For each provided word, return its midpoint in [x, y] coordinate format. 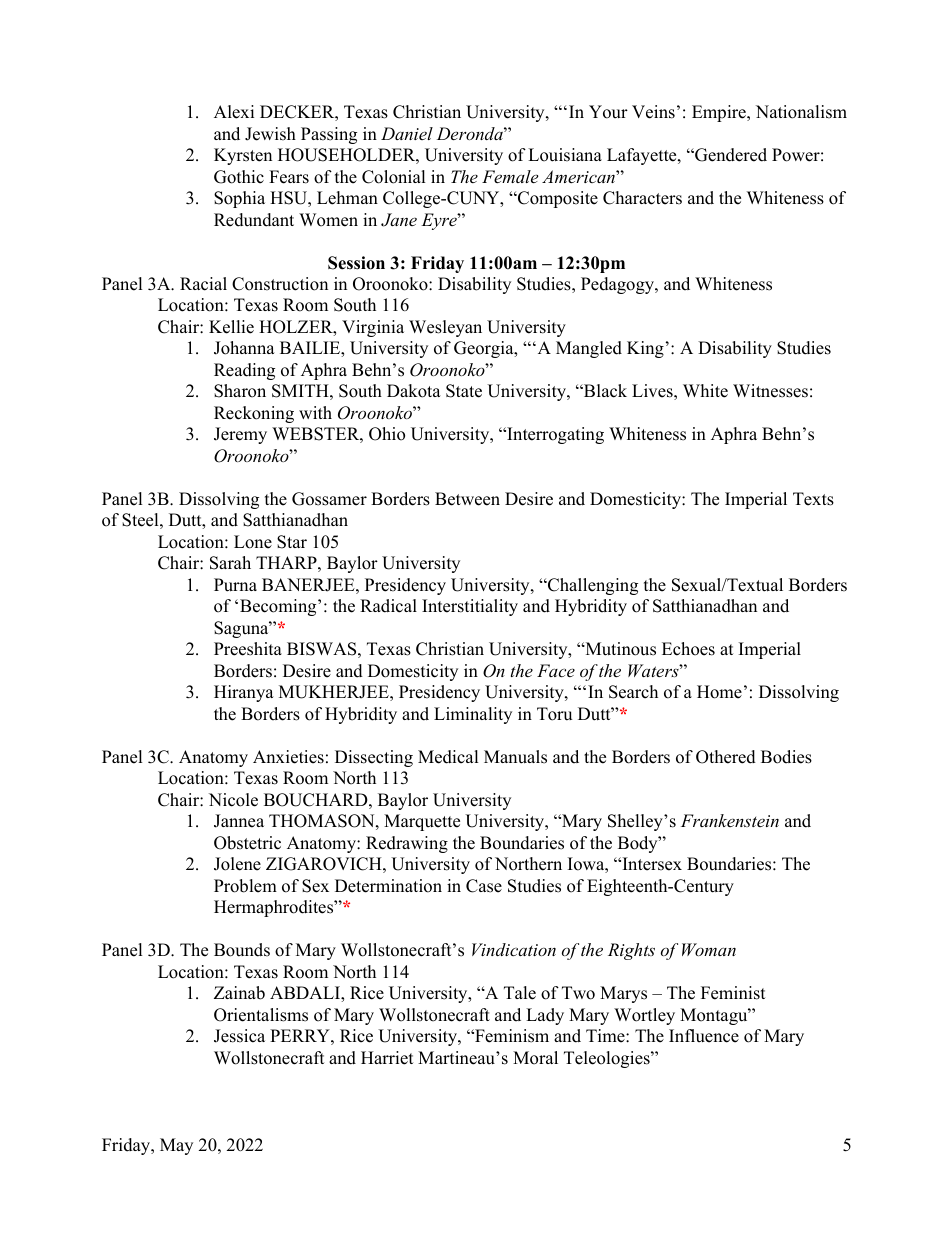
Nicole [233, 800]
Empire [720, 113]
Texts [813, 499]
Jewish [270, 134]
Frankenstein [730, 820]
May [176, 1146]
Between [467, 499]
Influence [704, 1036]
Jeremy [240, 435]
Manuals [515, 757]
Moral [535, 1058]
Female [510, 176]
